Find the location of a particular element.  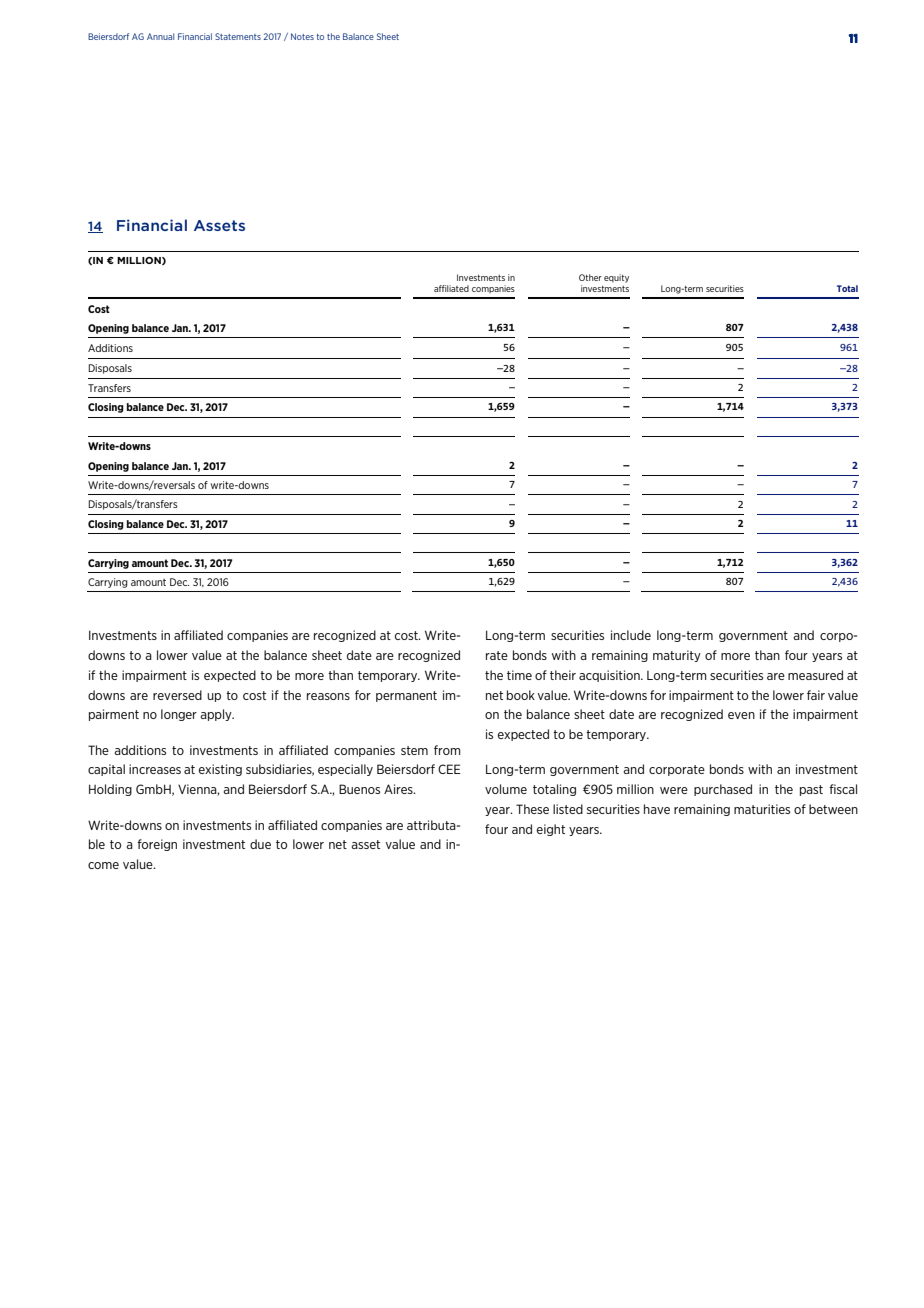

equity is located at coordinates (616, 278).
